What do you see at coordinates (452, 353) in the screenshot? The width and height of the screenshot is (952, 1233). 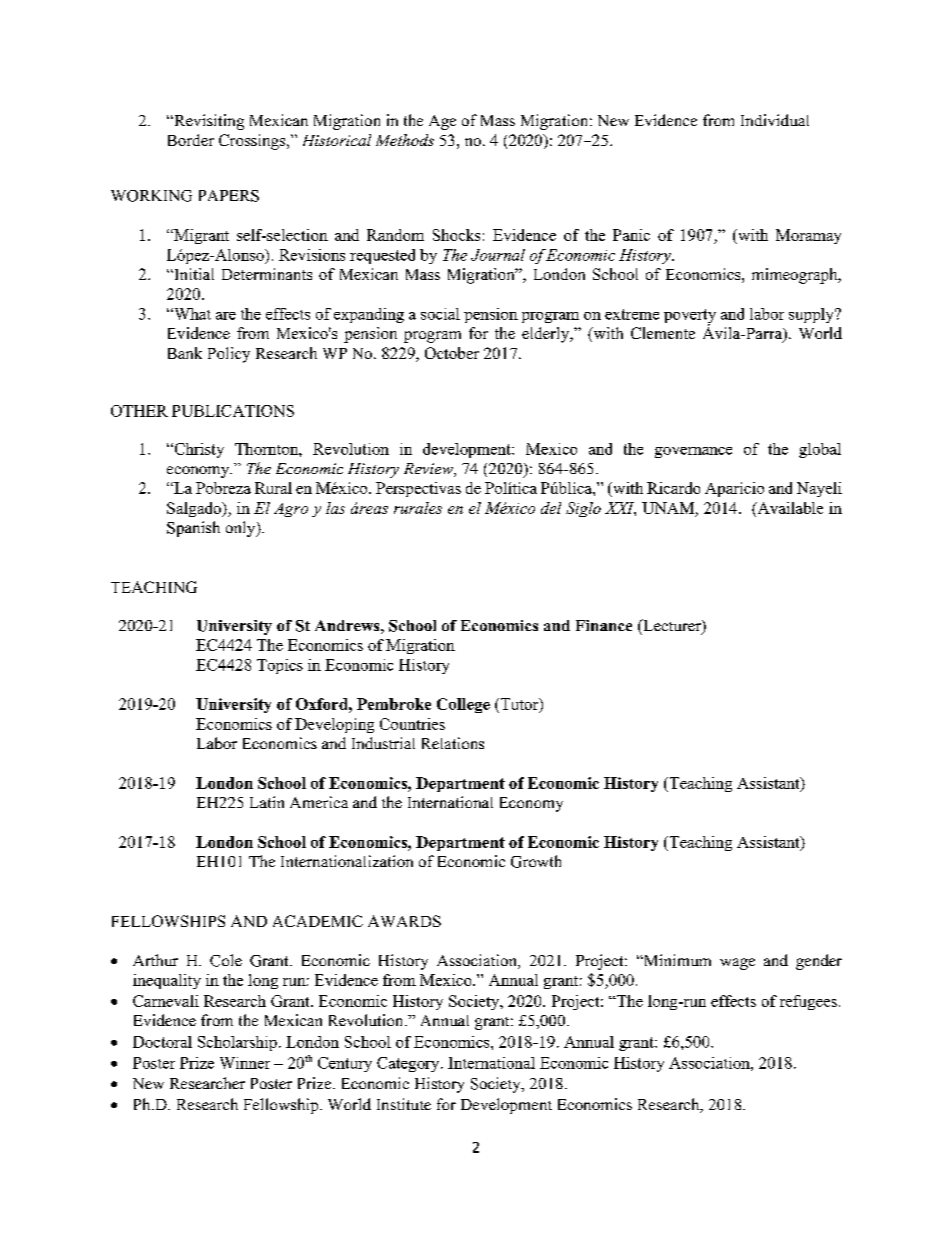 I see `October` at bounding box center [452, 353].
